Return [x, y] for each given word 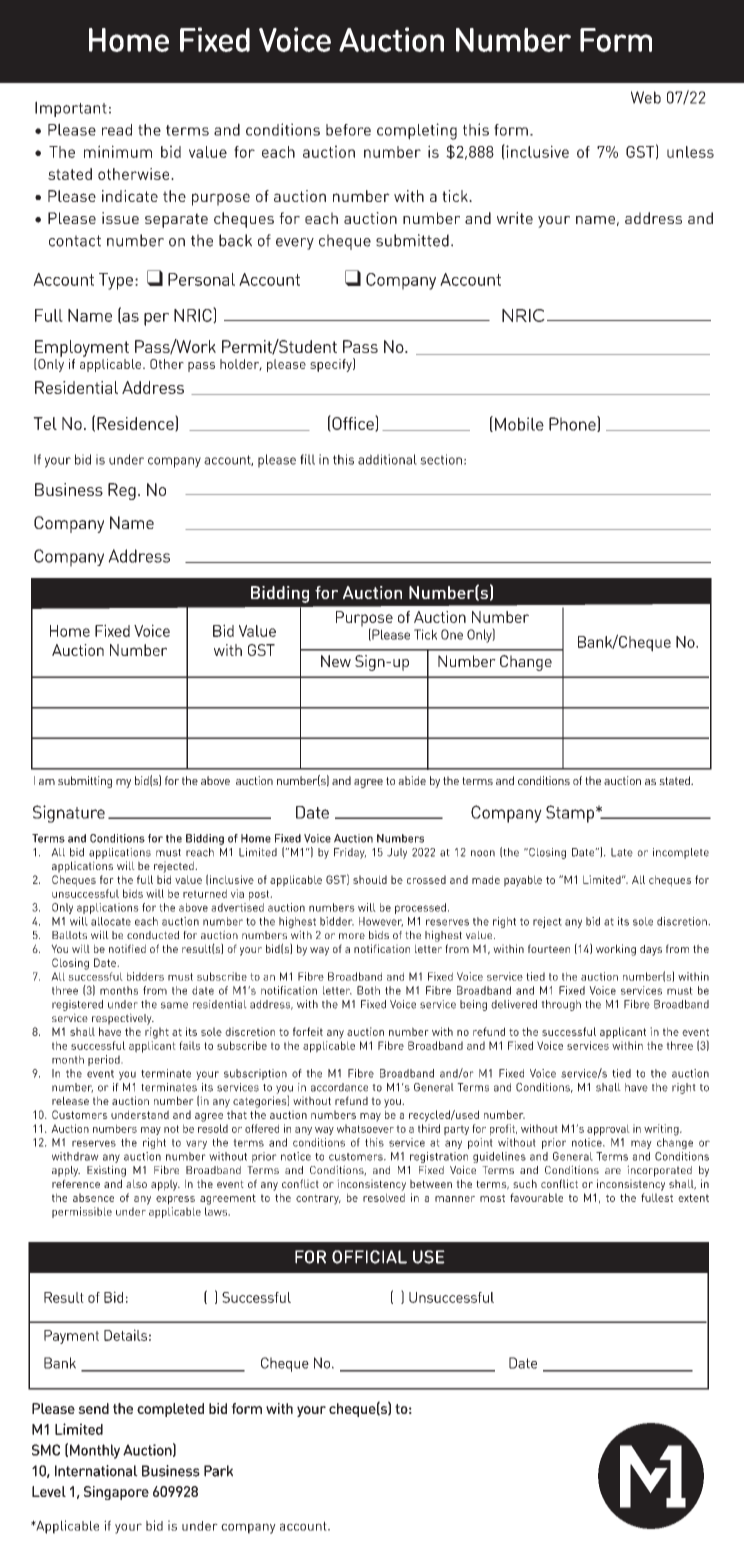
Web [646, 97]
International [96, 1471]
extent [693, 1198]
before [348, 130]
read [117, 130]
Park [218, 1471]
